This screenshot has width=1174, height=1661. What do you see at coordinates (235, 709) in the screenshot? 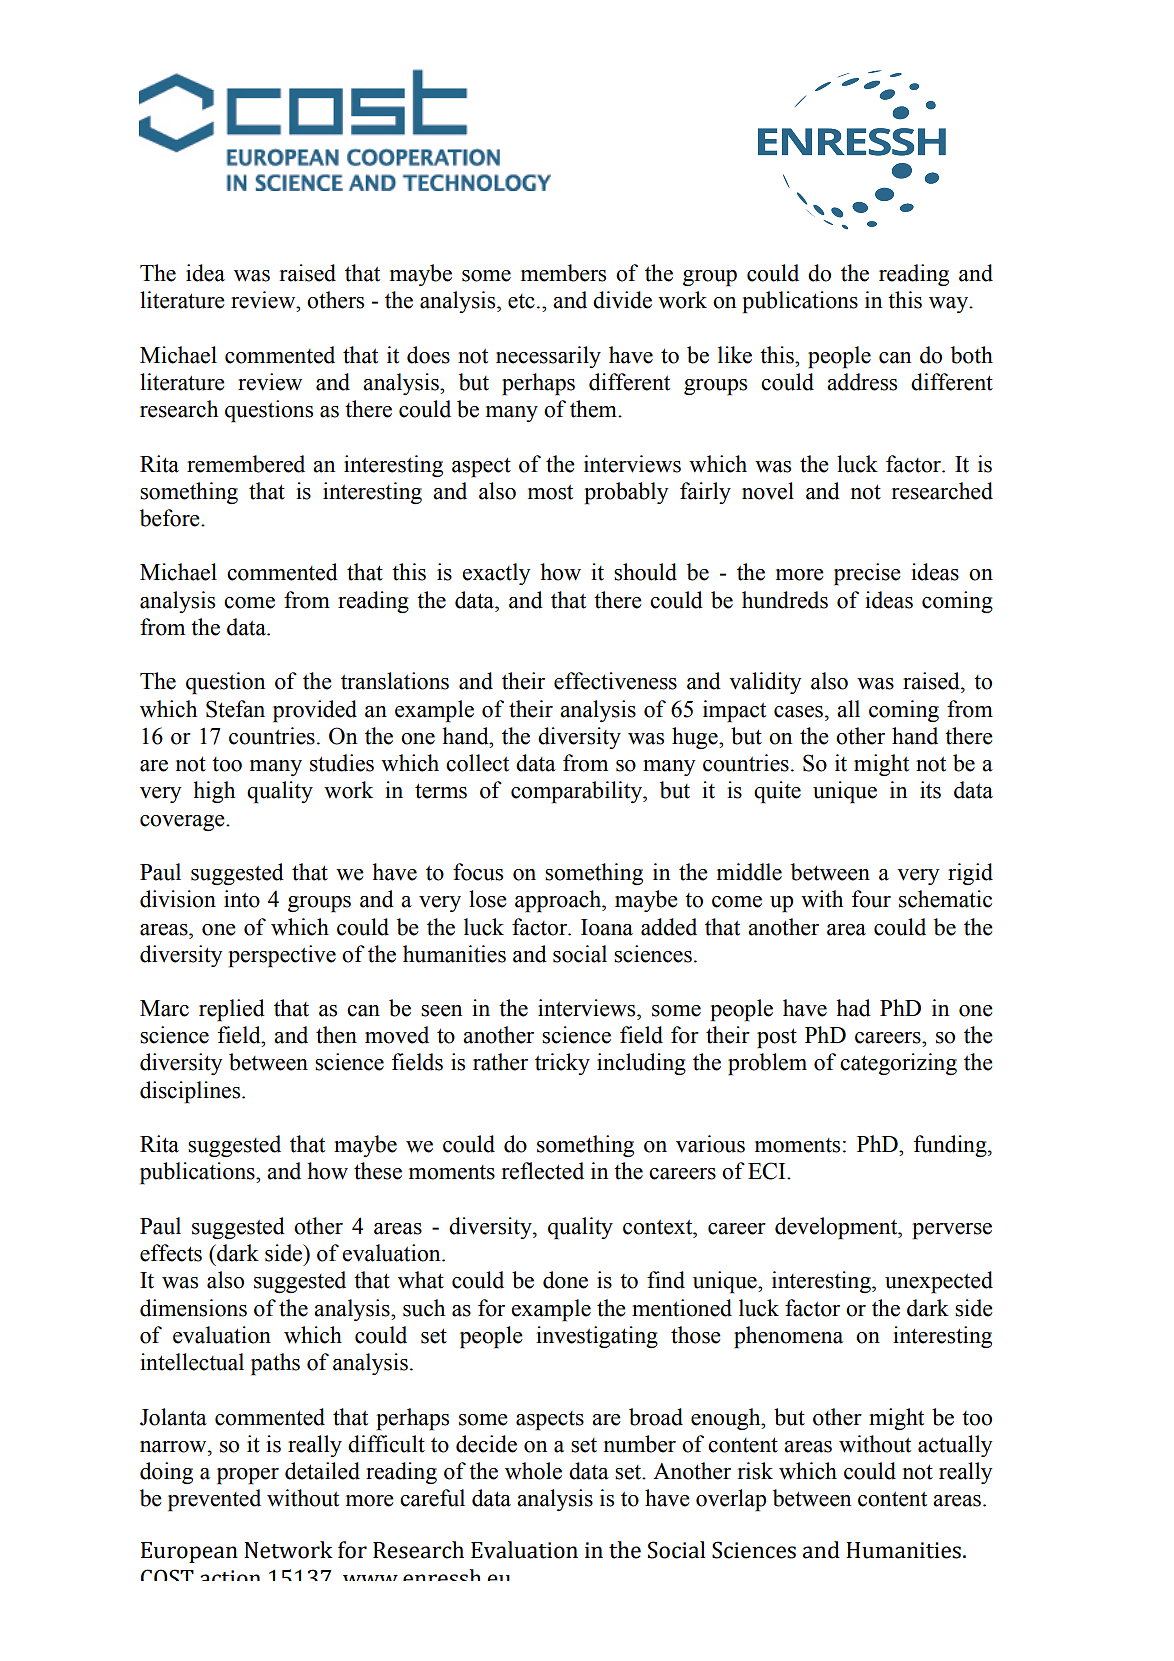
I see `Stefan` at bounding box center [235, 709].
